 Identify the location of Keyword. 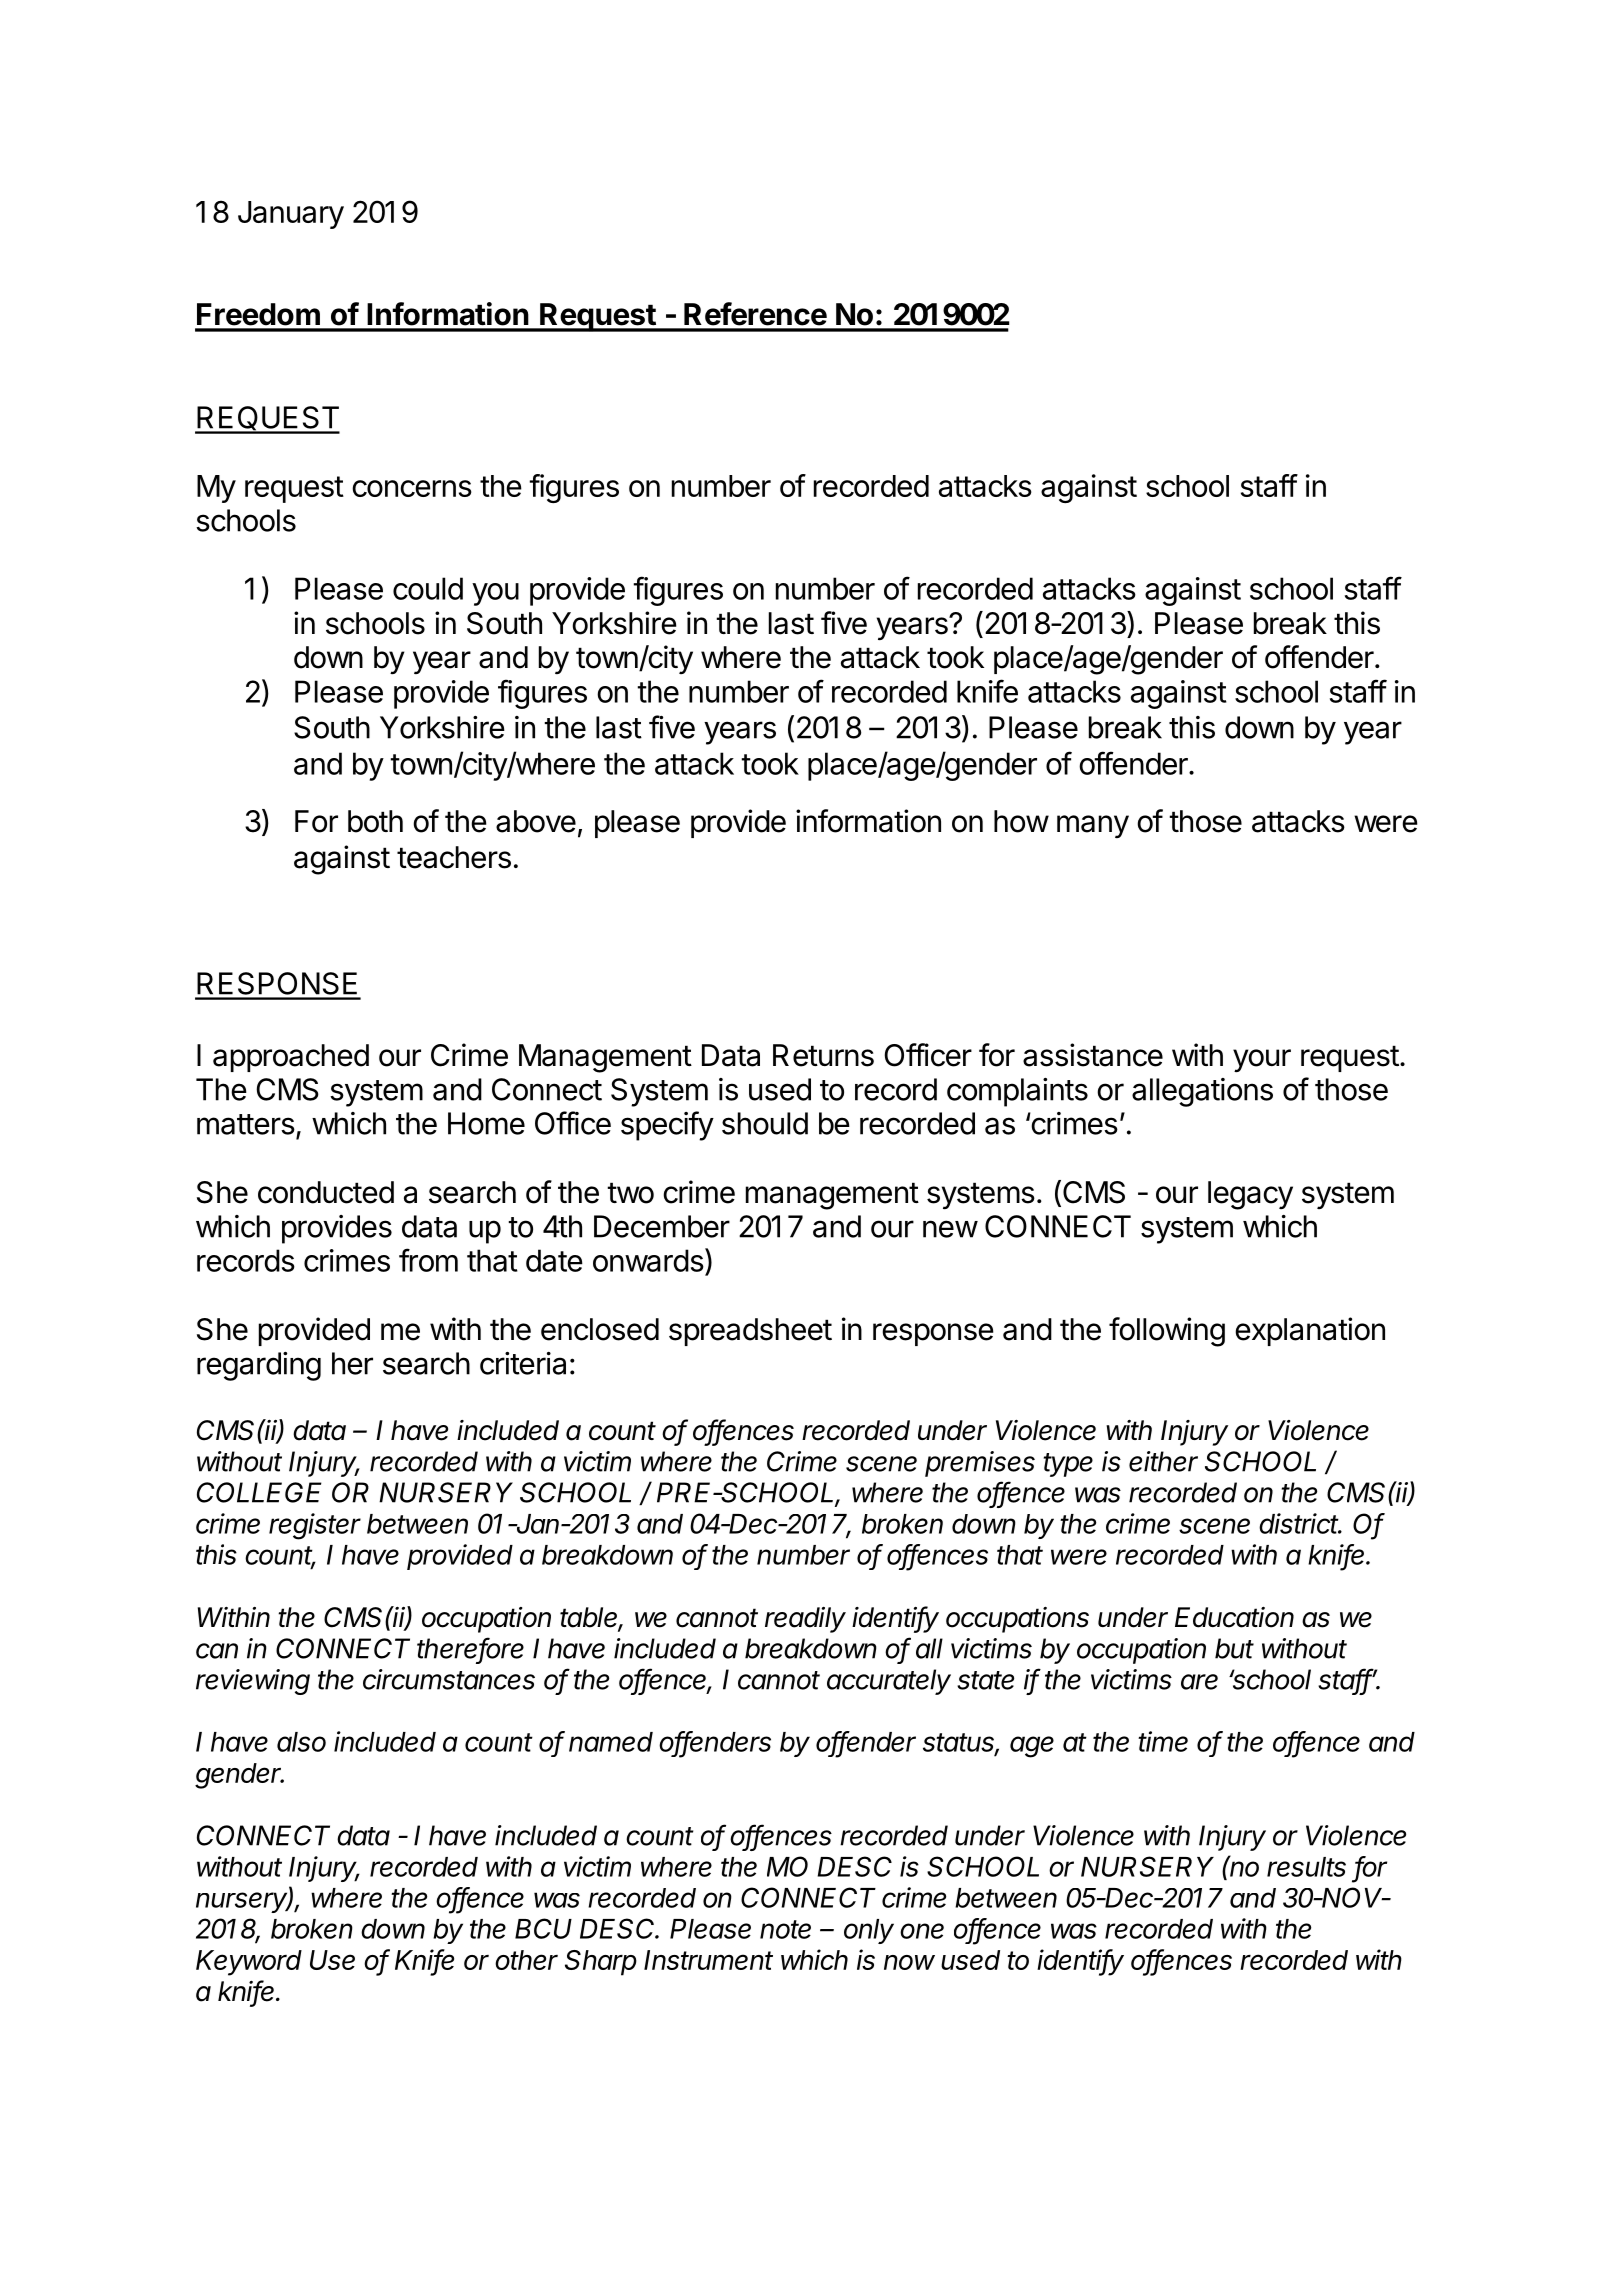
(249, 1963).
